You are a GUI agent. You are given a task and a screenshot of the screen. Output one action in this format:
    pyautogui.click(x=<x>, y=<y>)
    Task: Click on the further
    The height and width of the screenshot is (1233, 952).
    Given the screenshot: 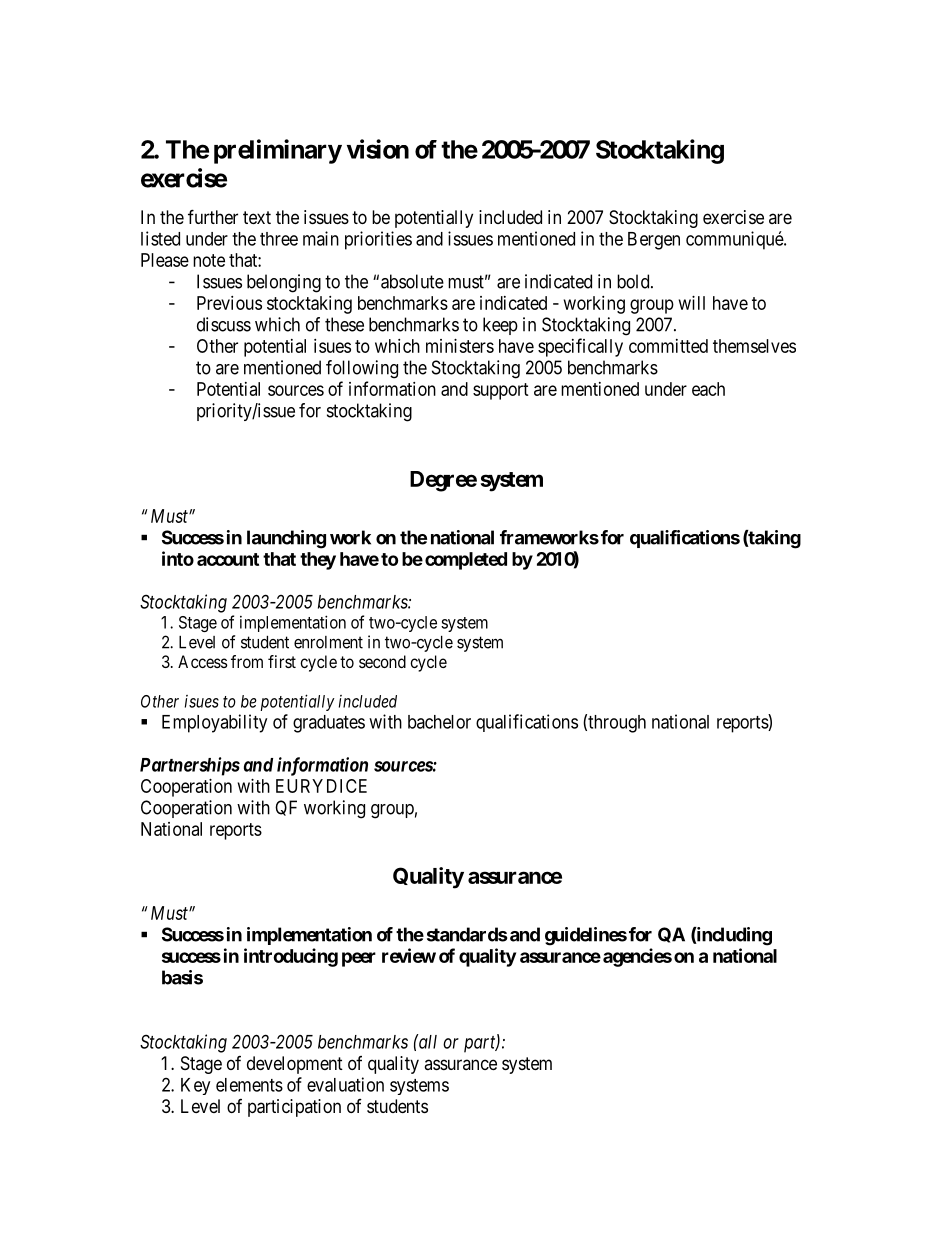 What is the action you would take?
    pyautogui.click(x=213, y=216)
